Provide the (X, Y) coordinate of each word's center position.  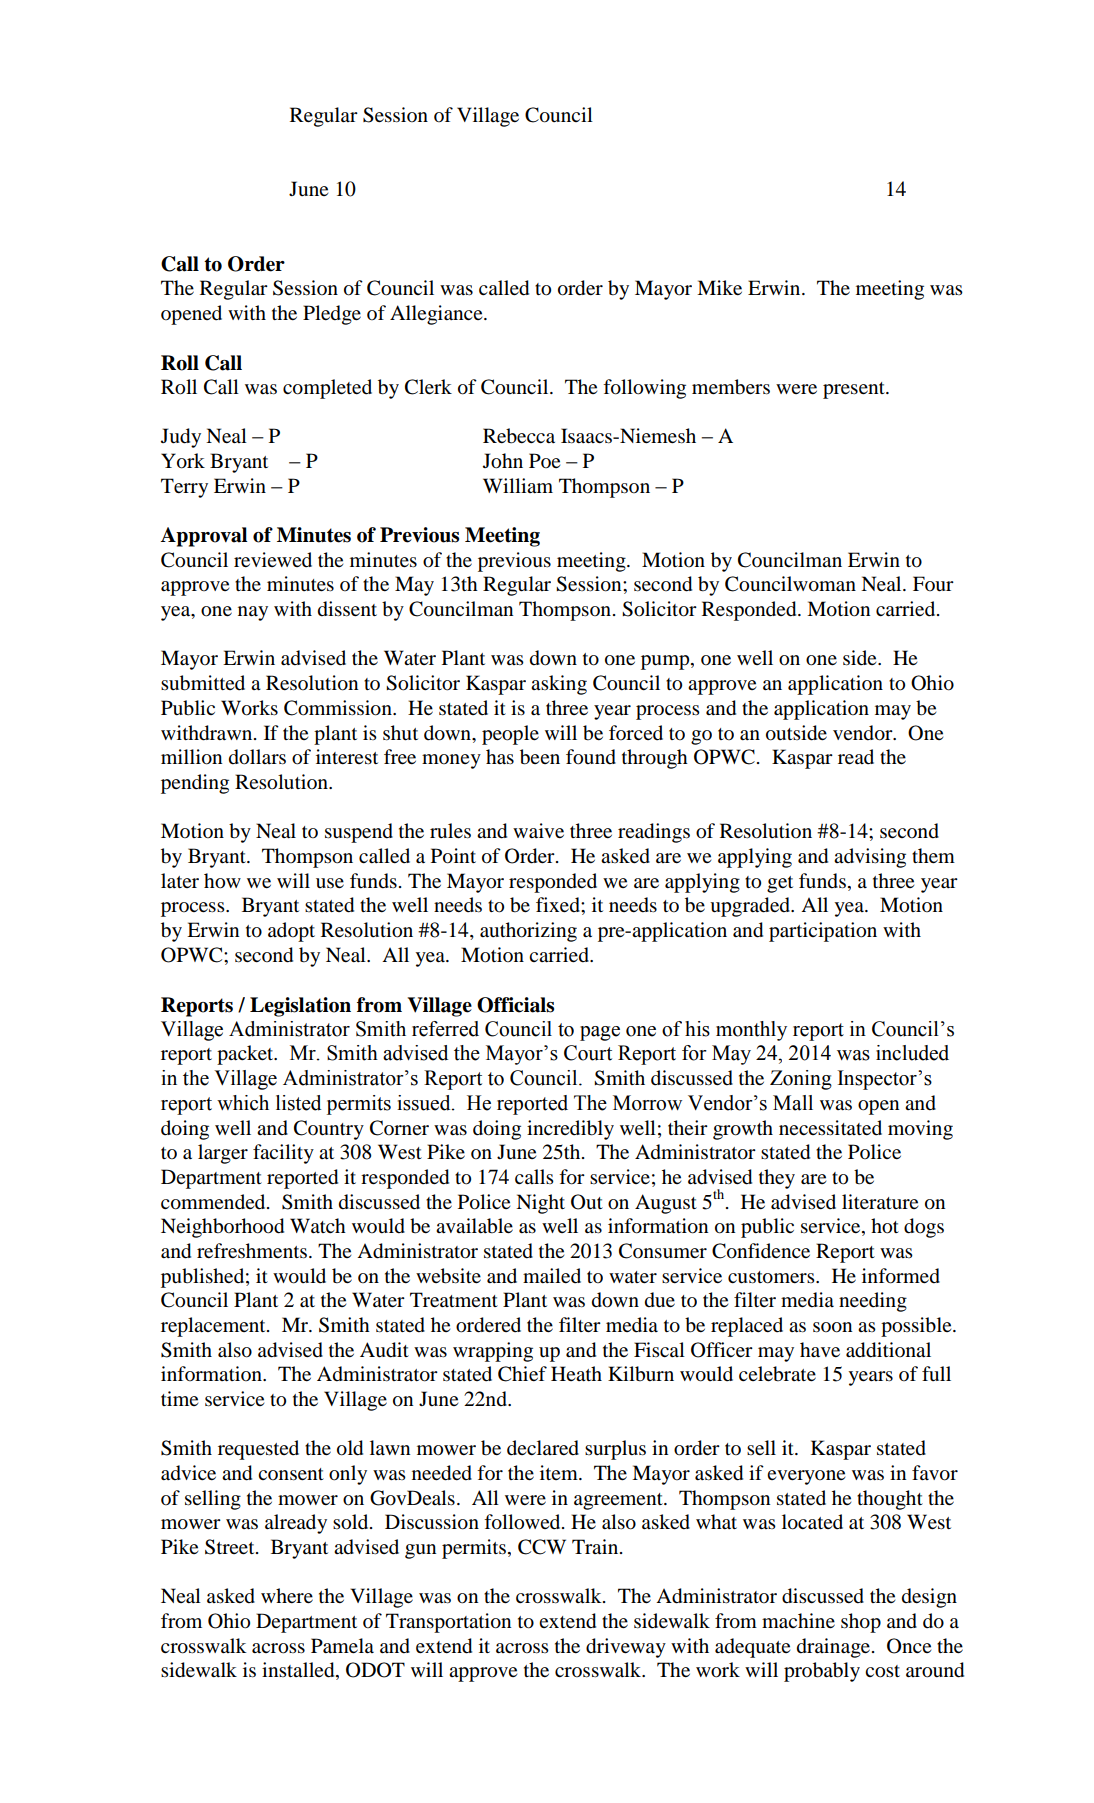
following (644, 389)
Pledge (332, 315)
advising (870, 858)
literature (880, 1202)
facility (283, 1154)
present (855, 390)
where (287, 1596)
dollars (257, 757)
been (540, 757)
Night (540, 1204)
